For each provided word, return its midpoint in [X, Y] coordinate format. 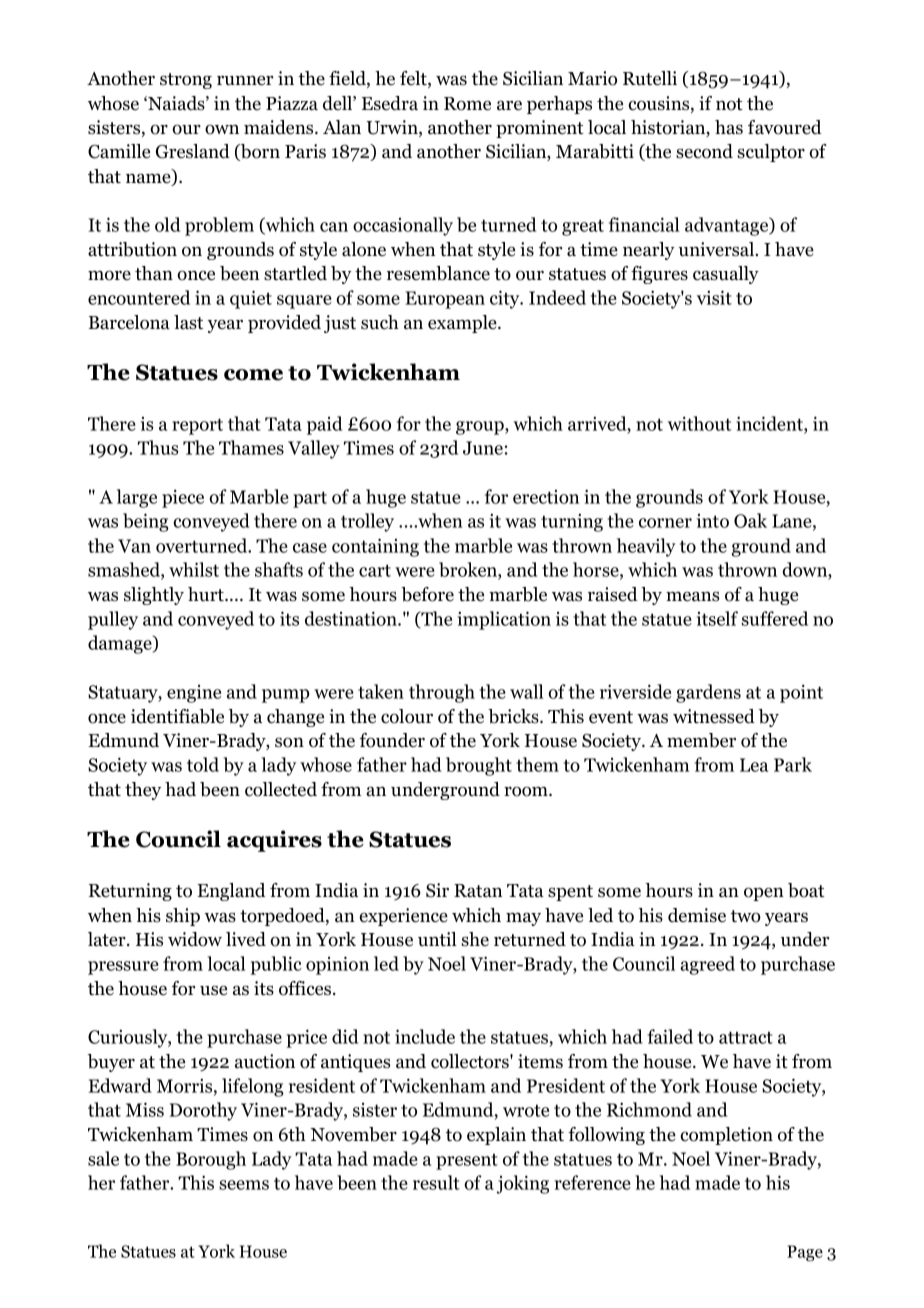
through [442, 693]
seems [244, 1185]
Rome [467, 104]
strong [186, 81]
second [704, 151]
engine [194, 694]
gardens [708, 693]
